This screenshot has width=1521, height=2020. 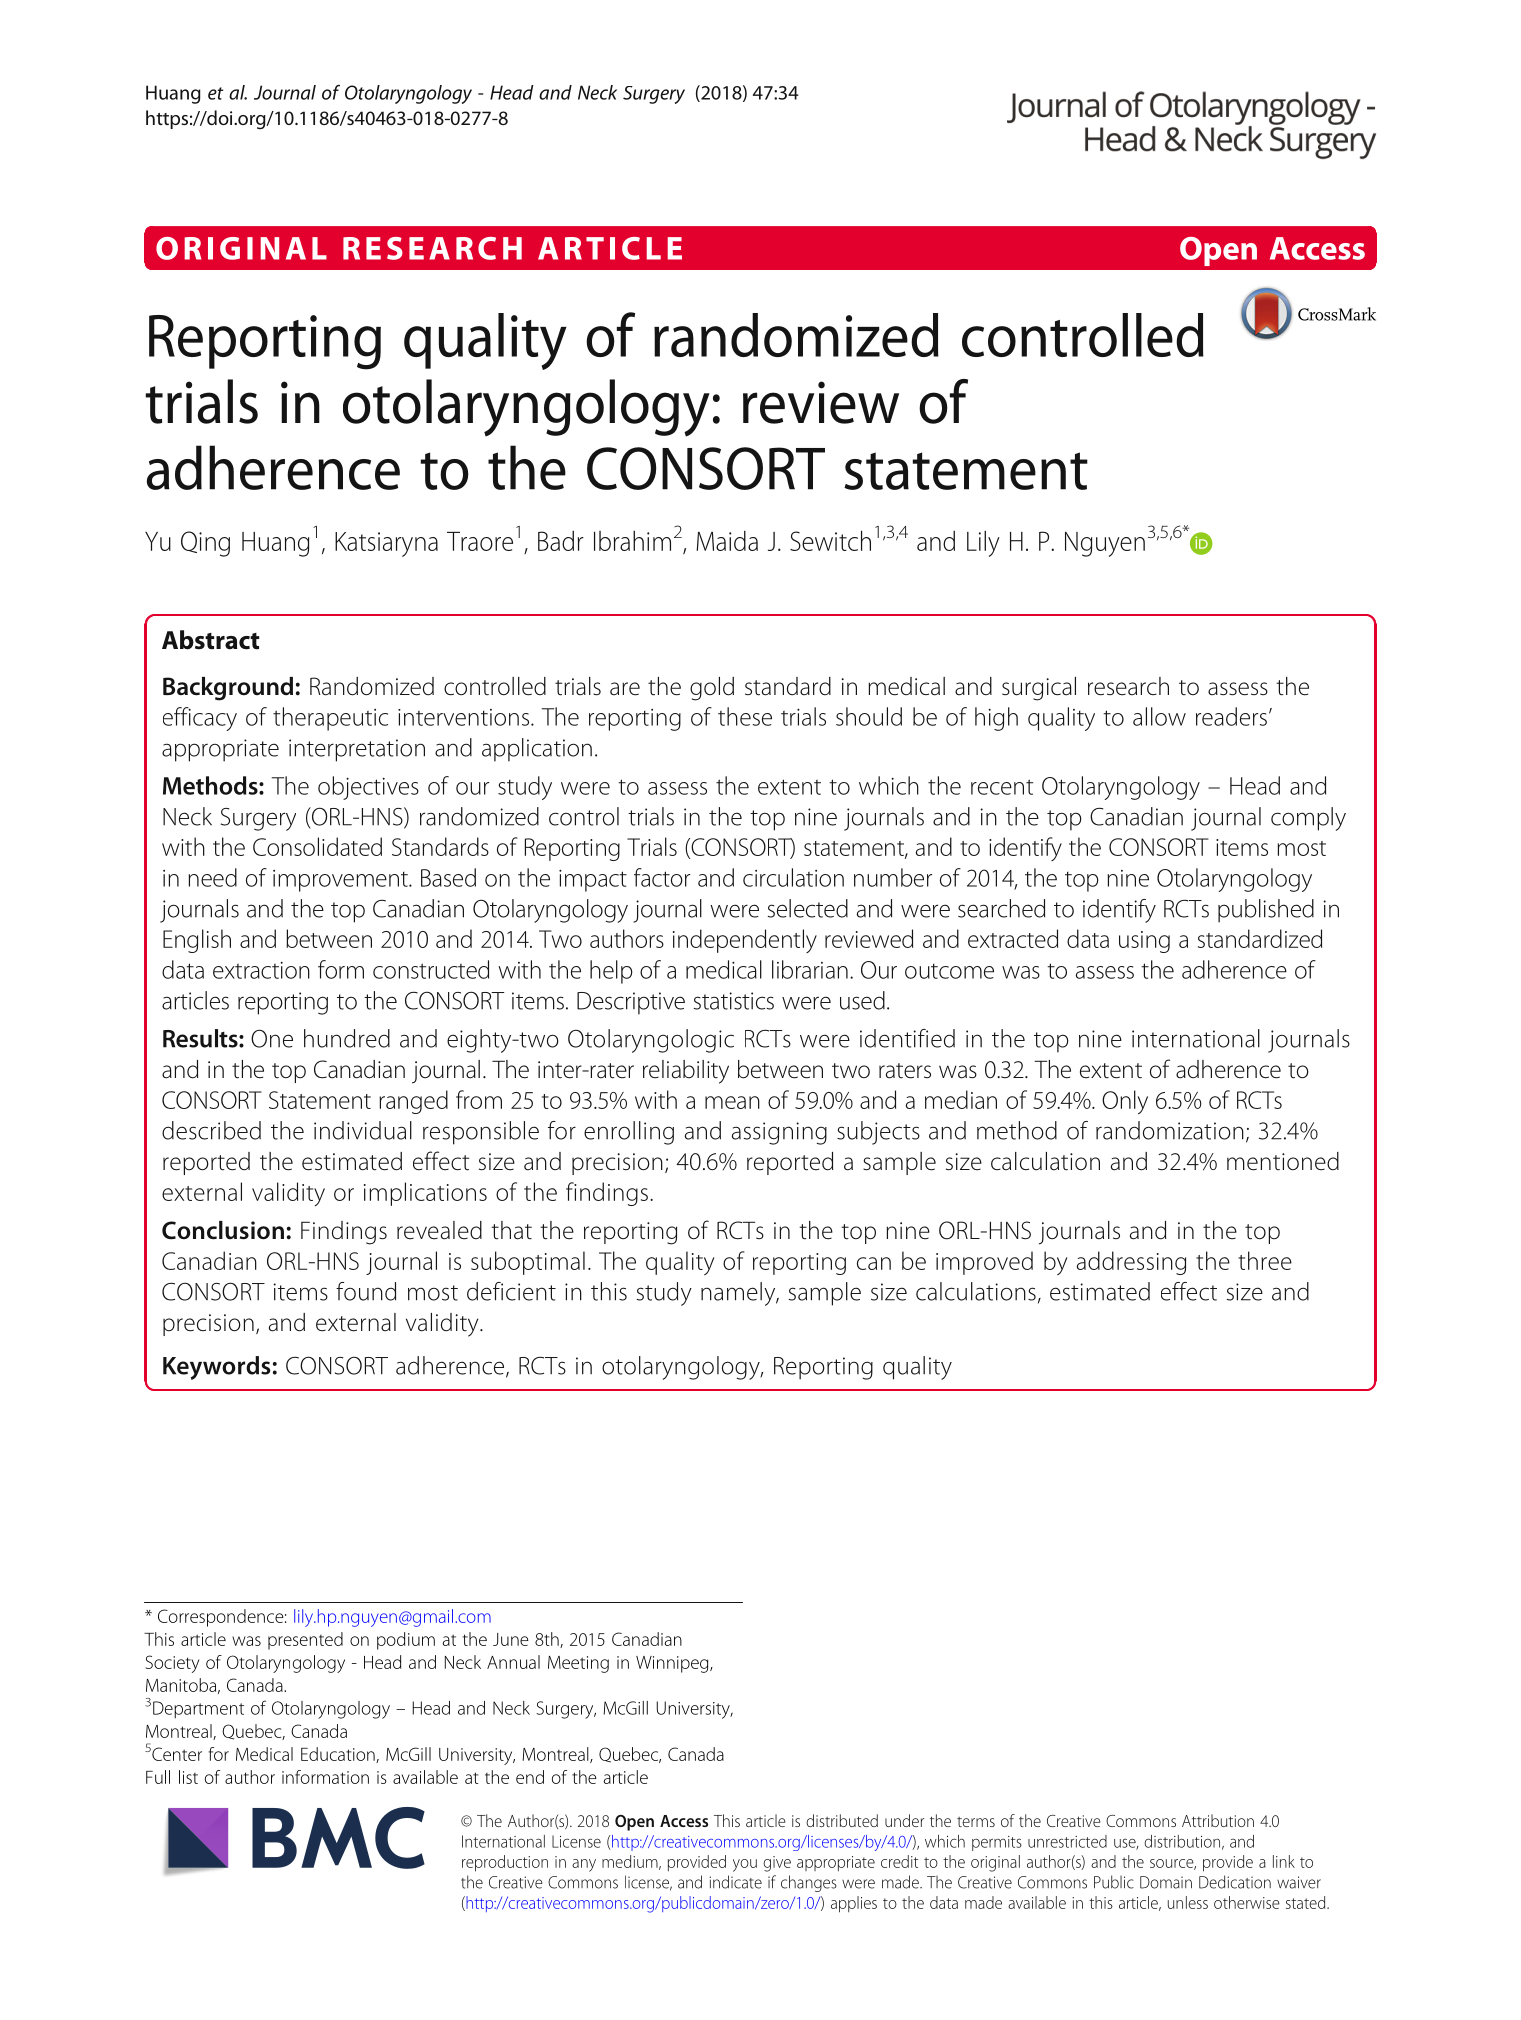 What do you see at coordinates (205, 544) in the screenshot?
I see `Qing` at bounding box center [205, 544].
